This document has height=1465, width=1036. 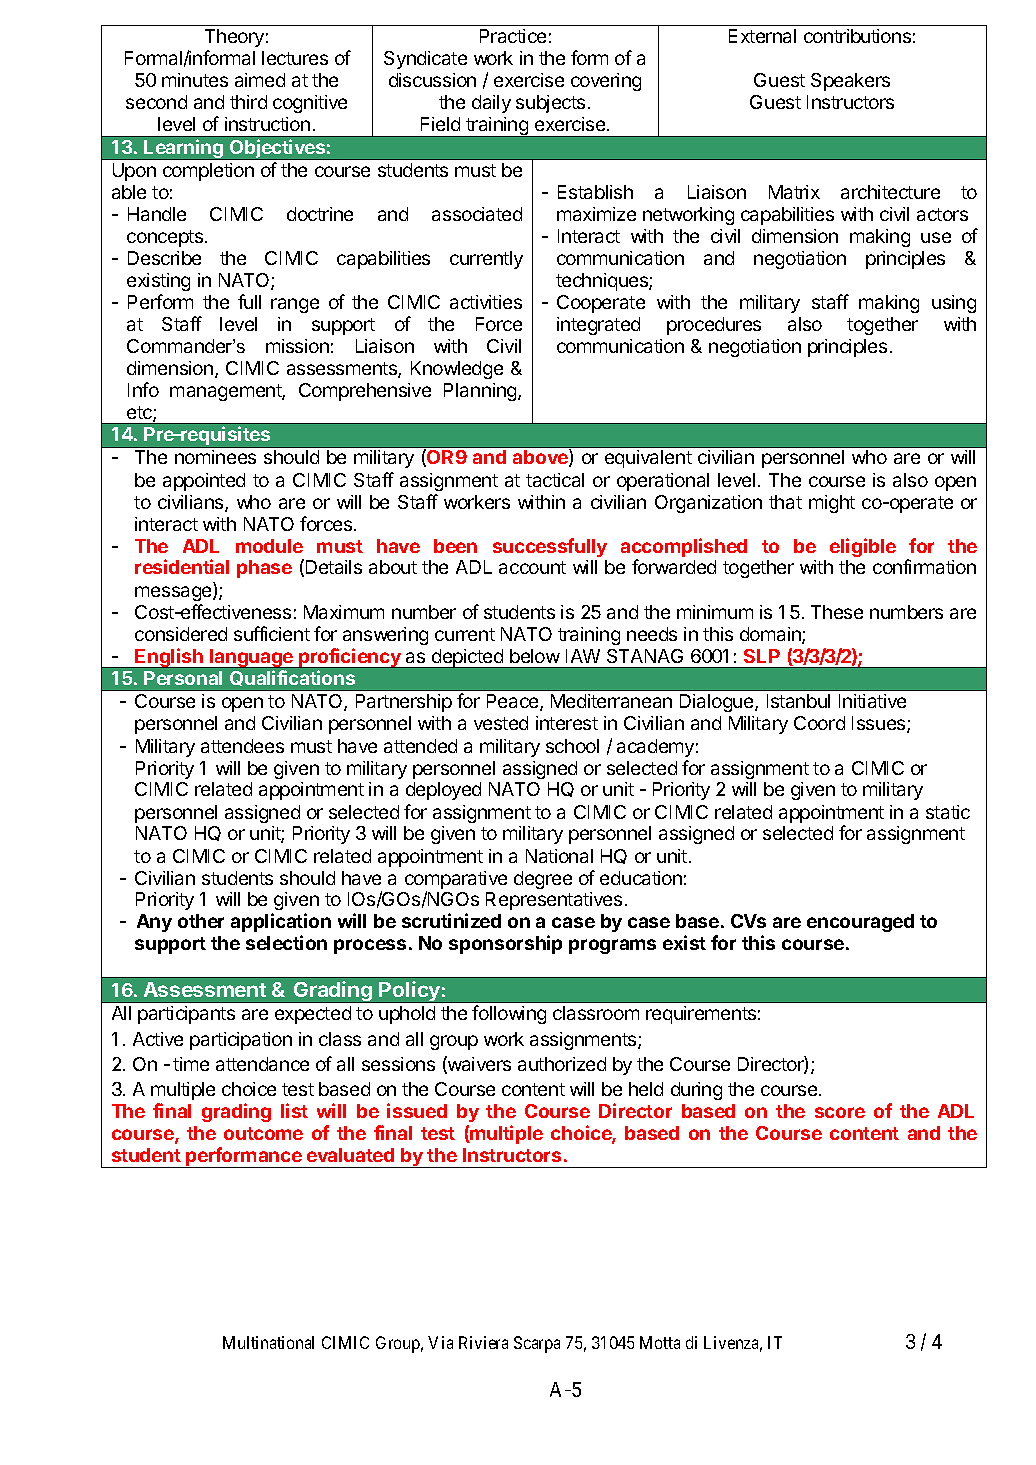 I want to click on Motta, so click(x=660, y=1342).
